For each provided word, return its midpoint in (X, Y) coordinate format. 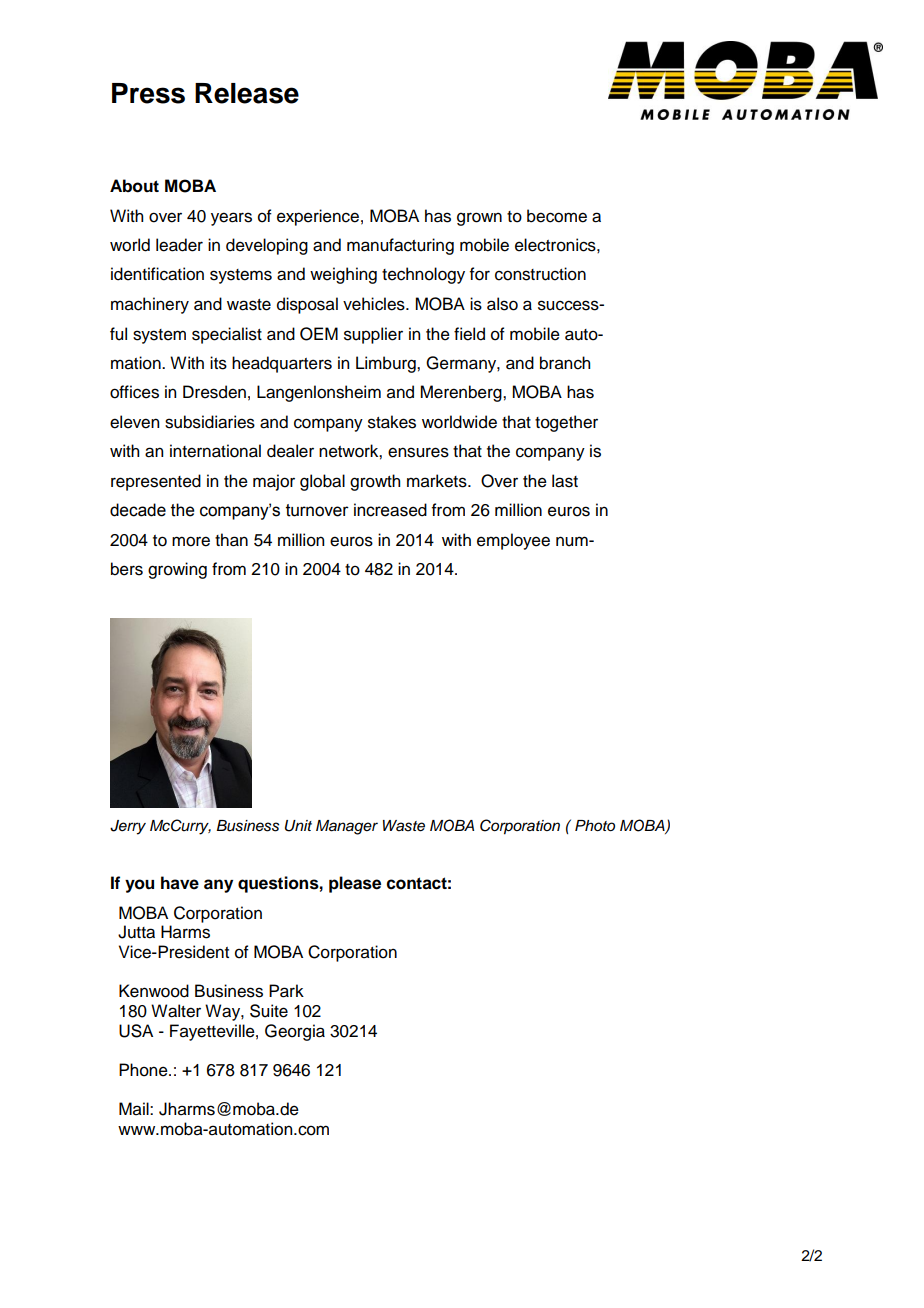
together (566, 423)
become (557, 216)
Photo (595, 825)
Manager (347, 827)
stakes (392, 422)
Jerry (128, 827)
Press (148, 93)
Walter (176, 1011)
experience (318, 217)
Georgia (295, 1032)
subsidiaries (210, 422)
